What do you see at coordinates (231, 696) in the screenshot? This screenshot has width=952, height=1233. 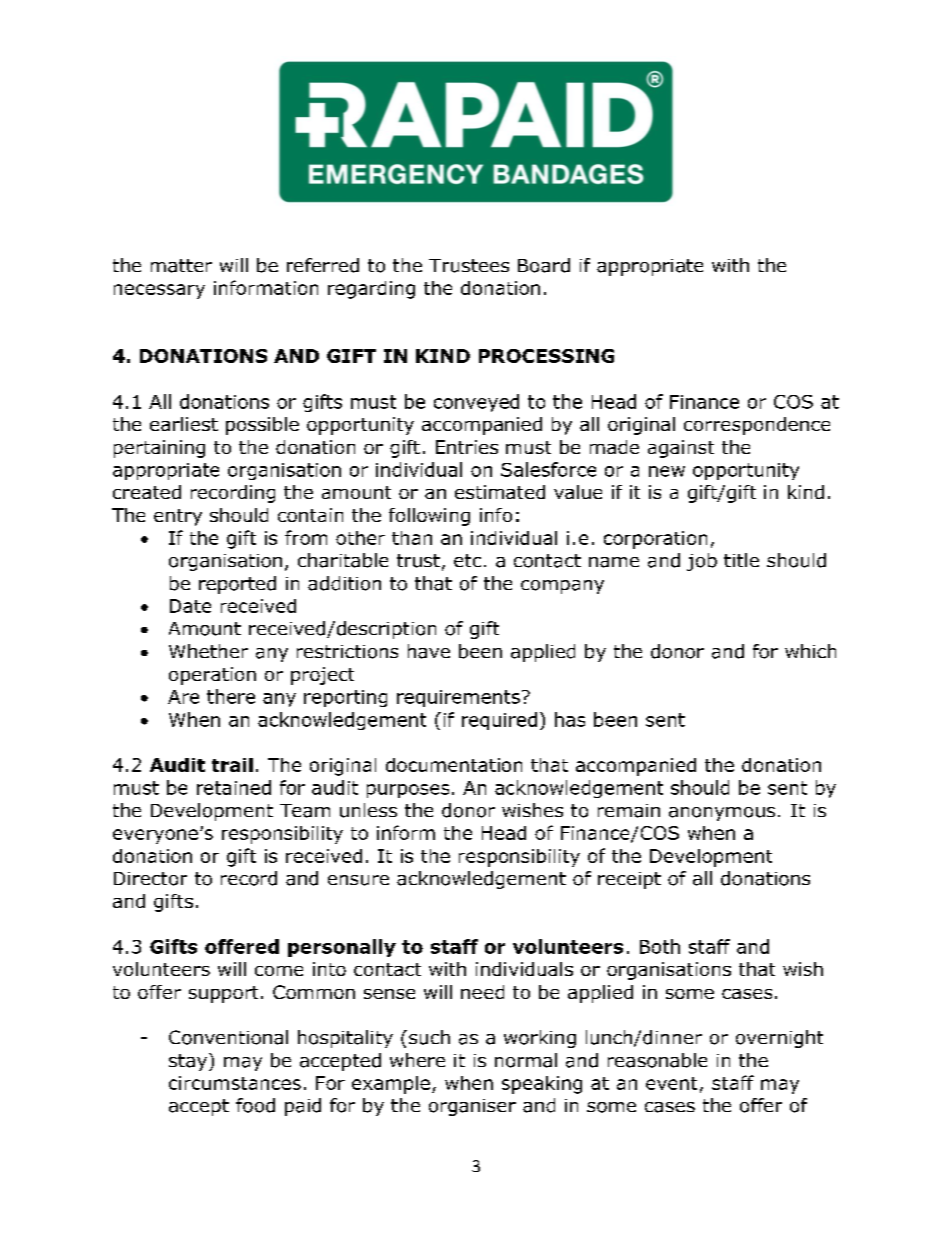 I see `there` at bounding box center [231, 696].
